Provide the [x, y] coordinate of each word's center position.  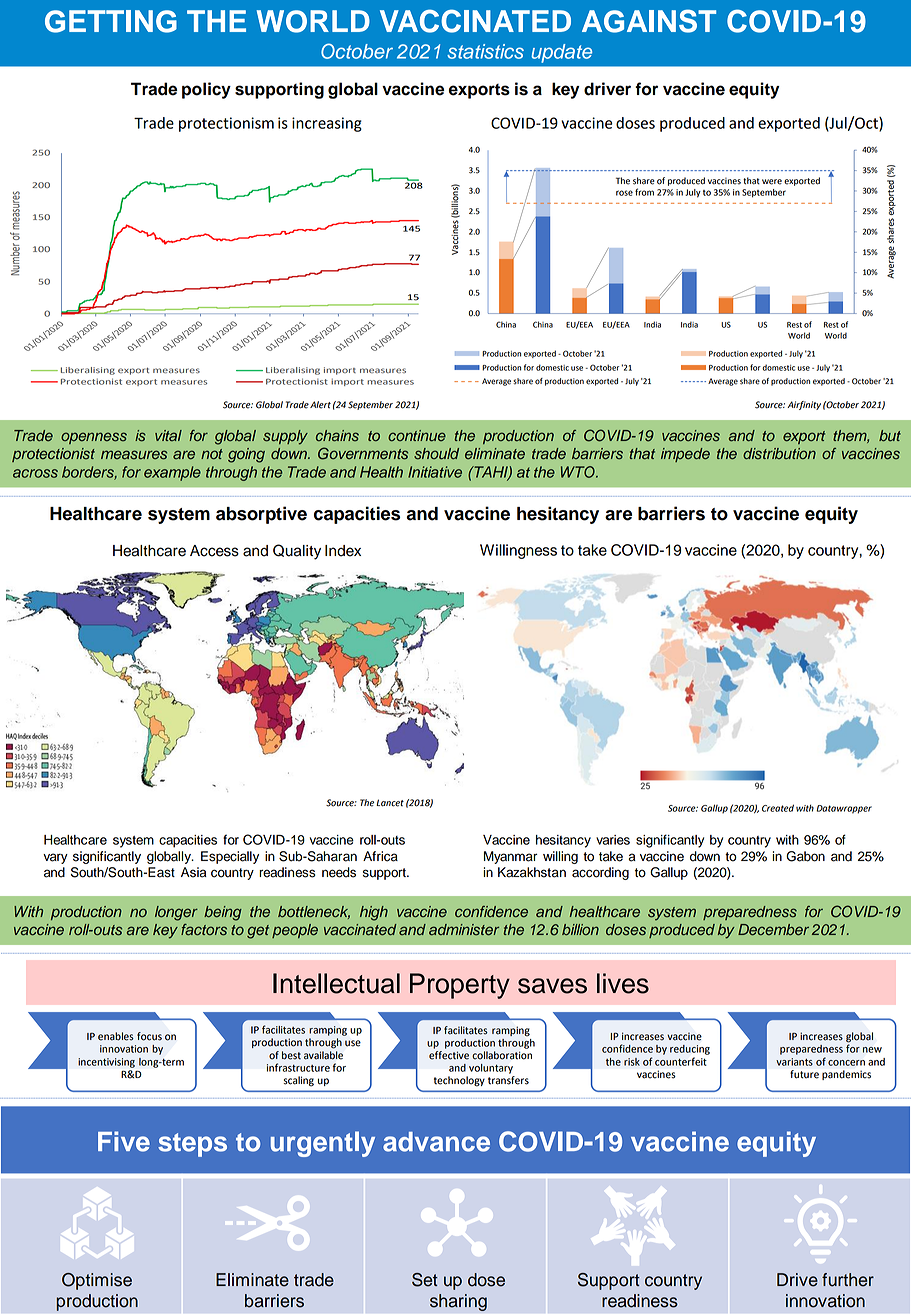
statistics [485, 51]
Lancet [390, 803]
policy [206, 90]
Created [778, 808]
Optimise [97, 1281]
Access [214, 551]
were [772, 182]
